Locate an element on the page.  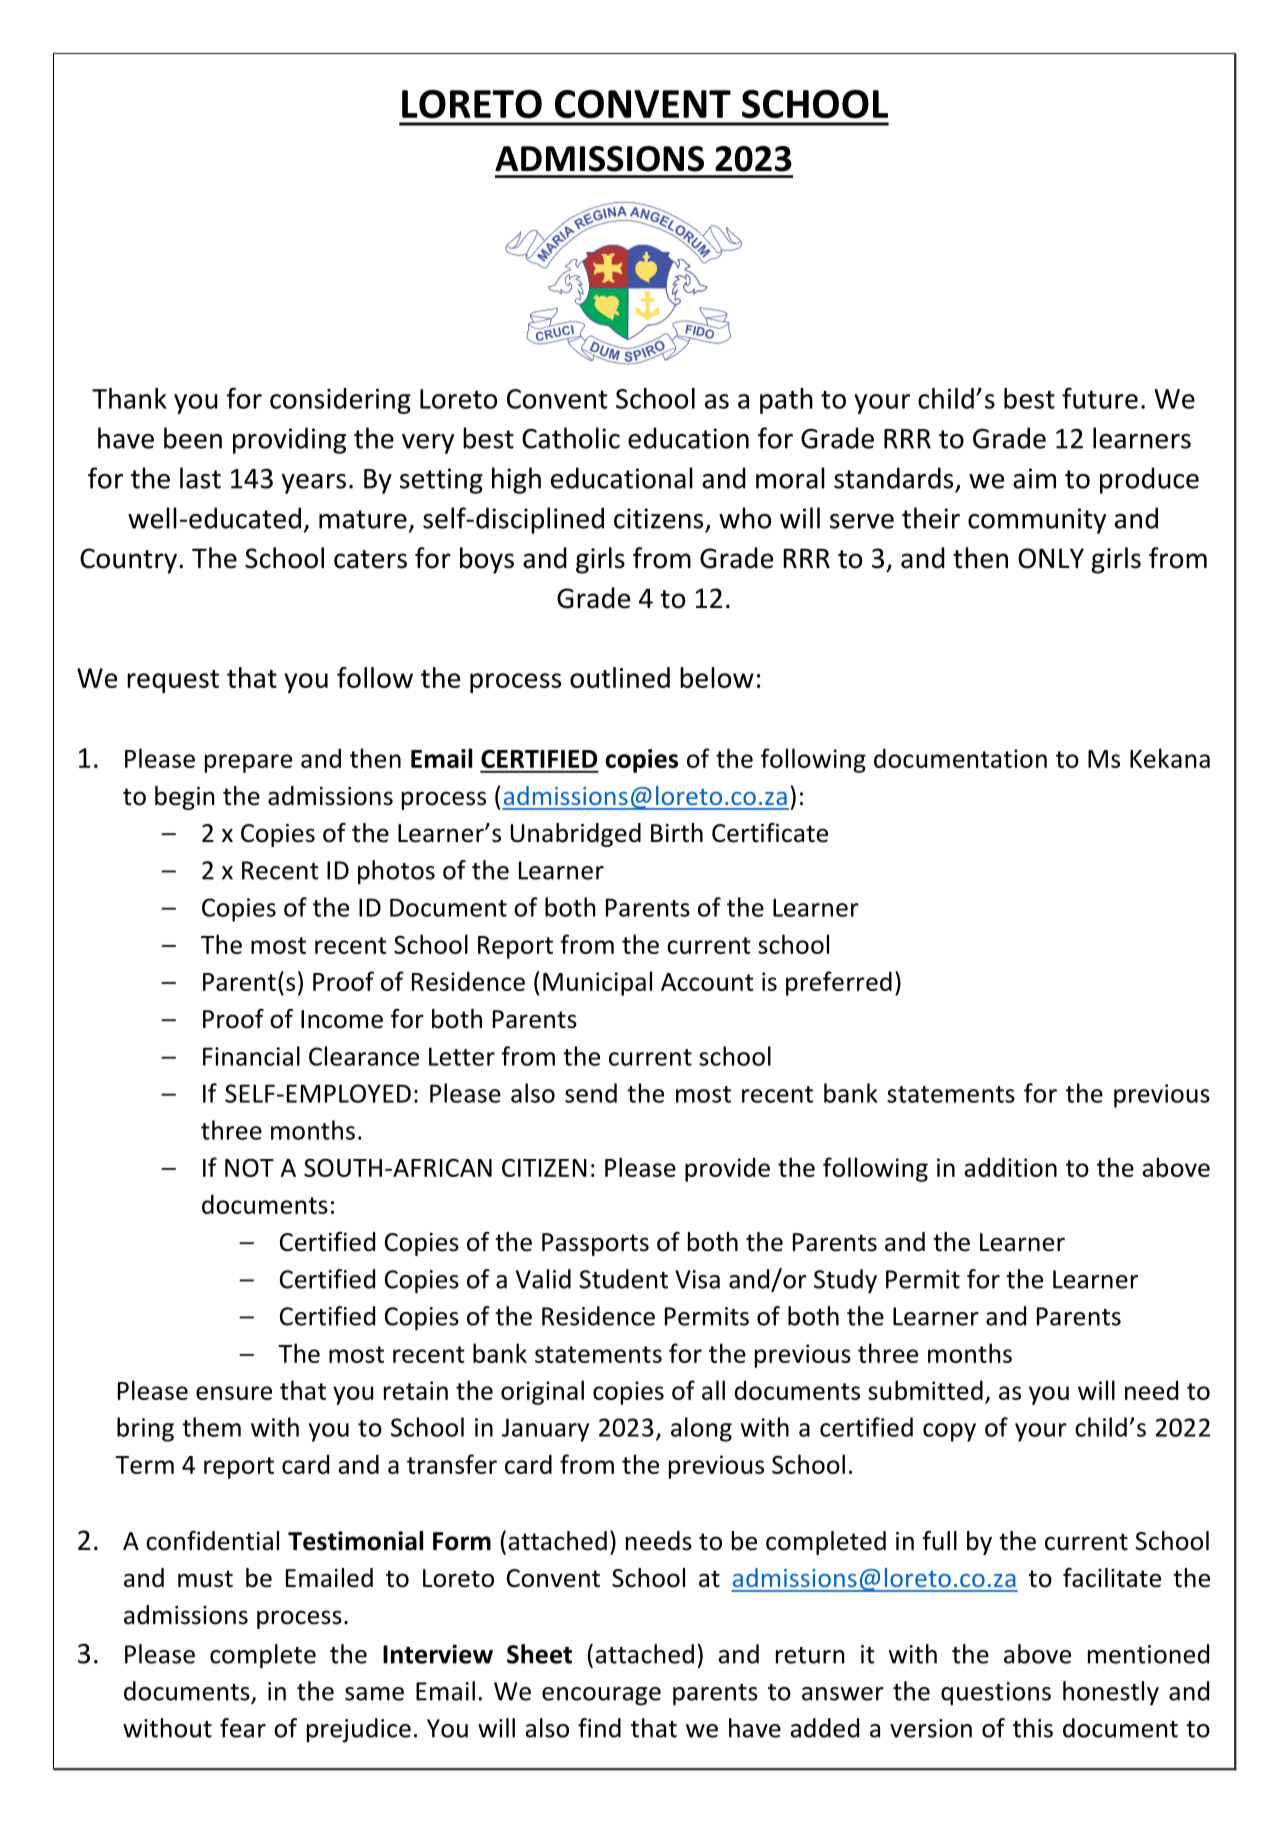
encourage is located at coordinates (601, 1696).
